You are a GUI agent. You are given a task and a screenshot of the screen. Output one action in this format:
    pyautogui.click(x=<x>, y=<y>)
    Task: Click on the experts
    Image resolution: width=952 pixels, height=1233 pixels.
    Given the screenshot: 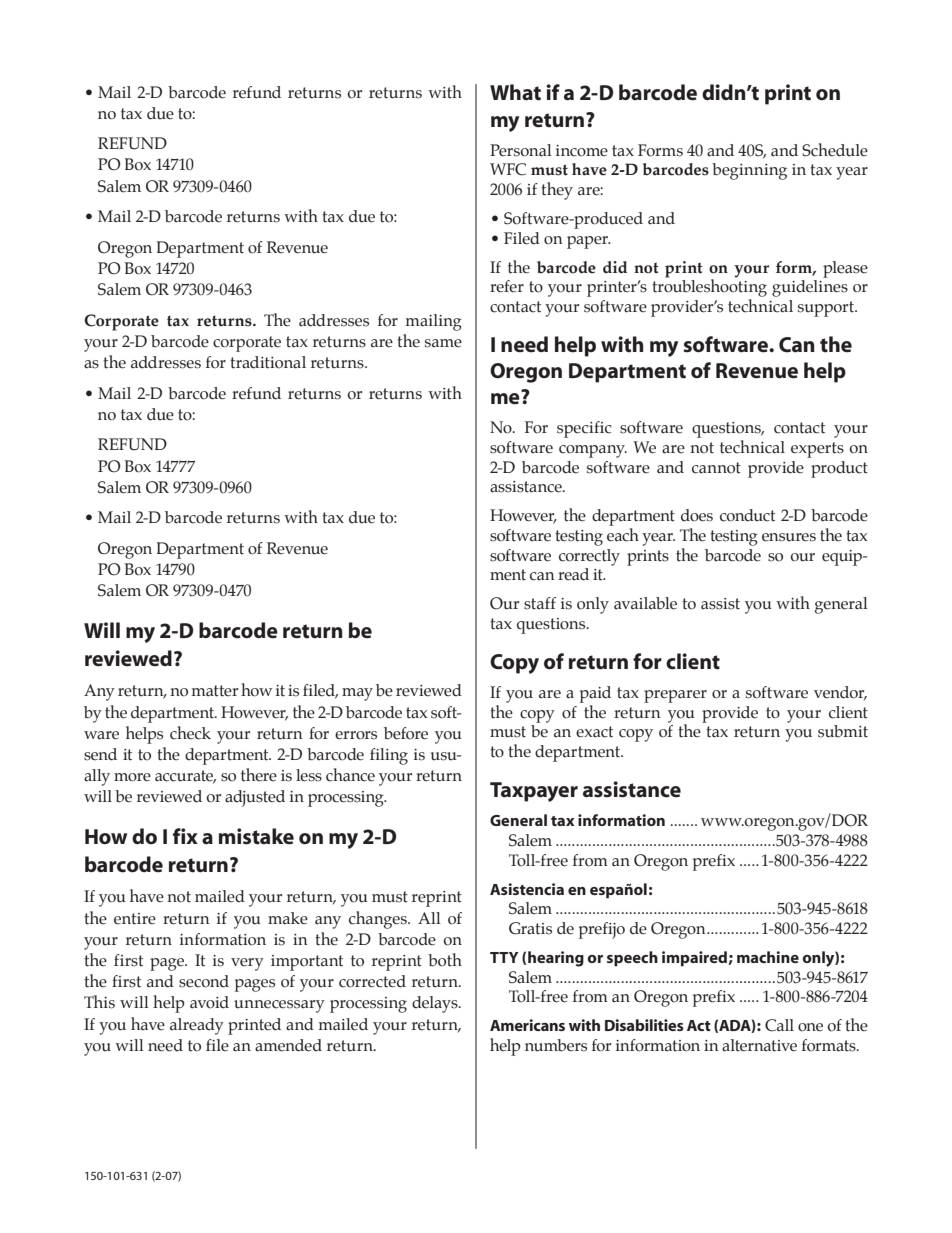 What is the action you would take?
    pyautogui.click(x=817, y=450)
